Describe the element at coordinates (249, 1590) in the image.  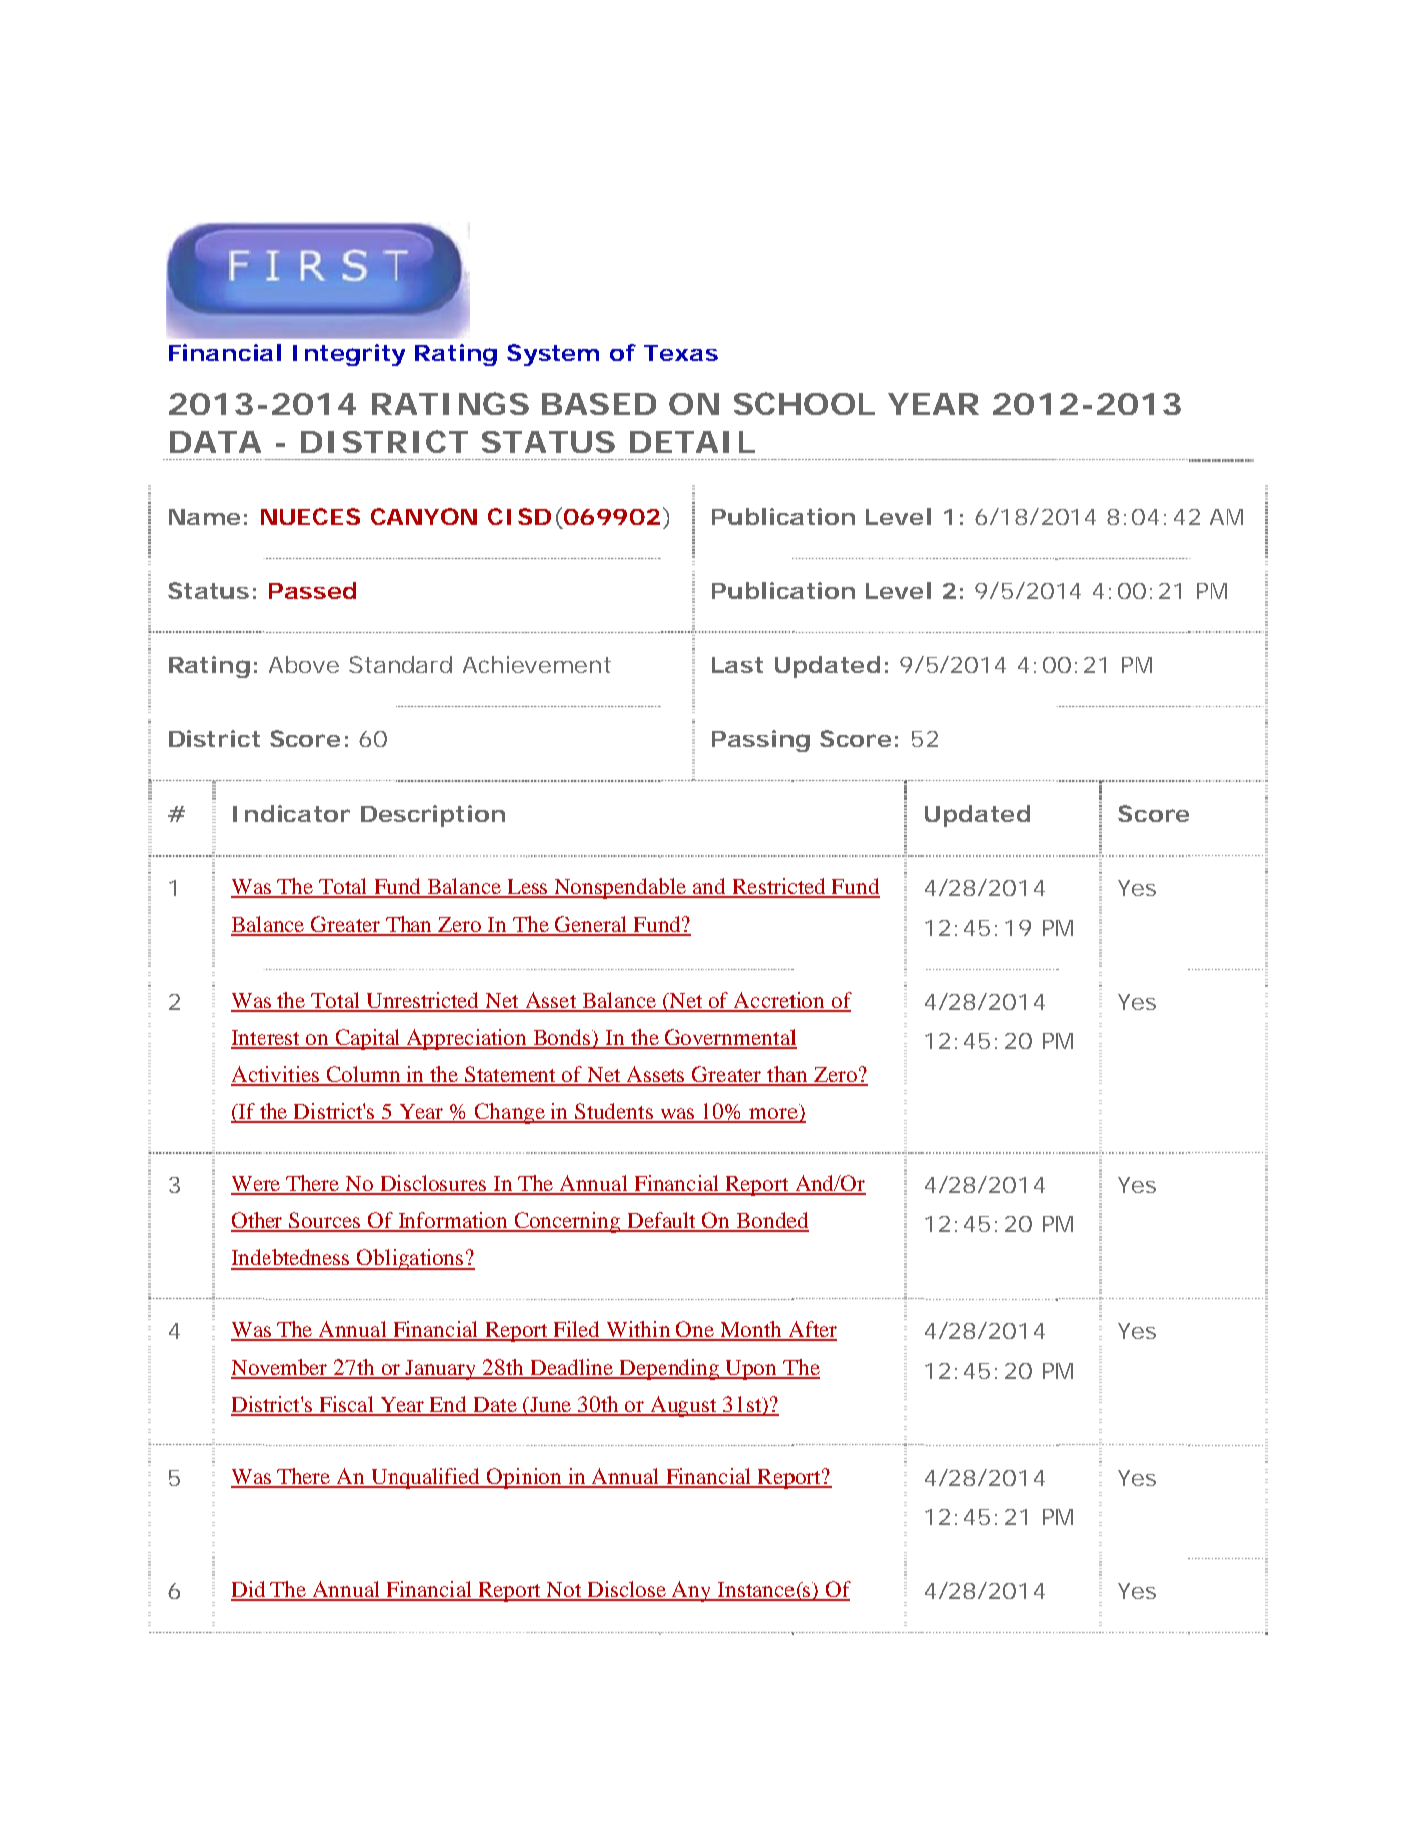
I see `Did` at that location.
